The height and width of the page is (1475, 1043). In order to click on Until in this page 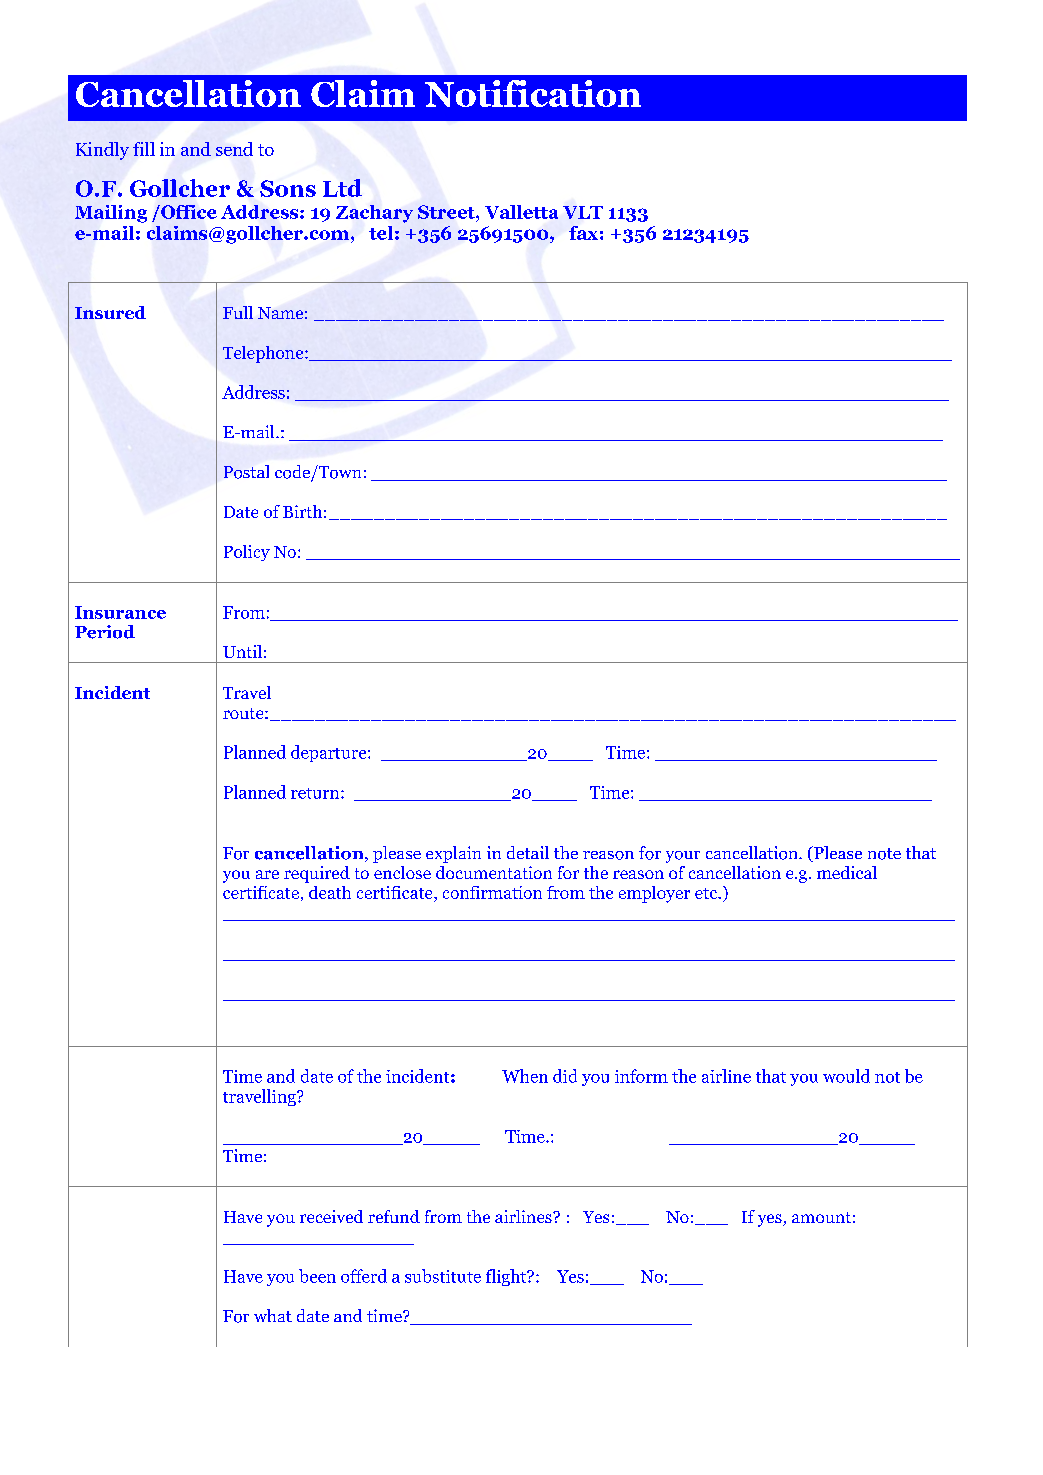, I will do `click(242, 651)`.
